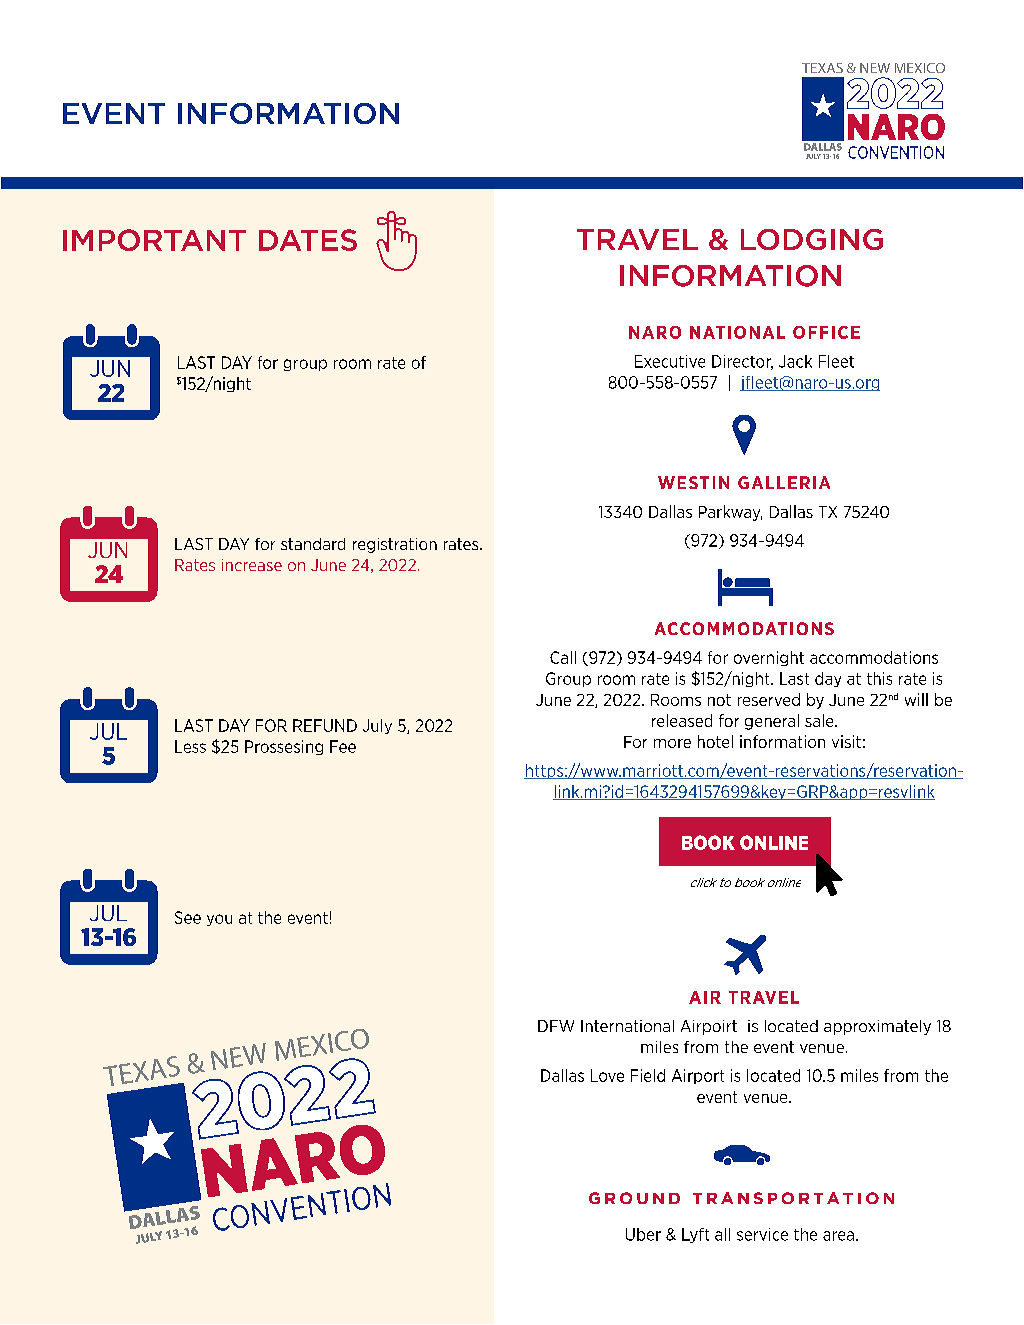  I want to click on DATES, so click(308, 240).
